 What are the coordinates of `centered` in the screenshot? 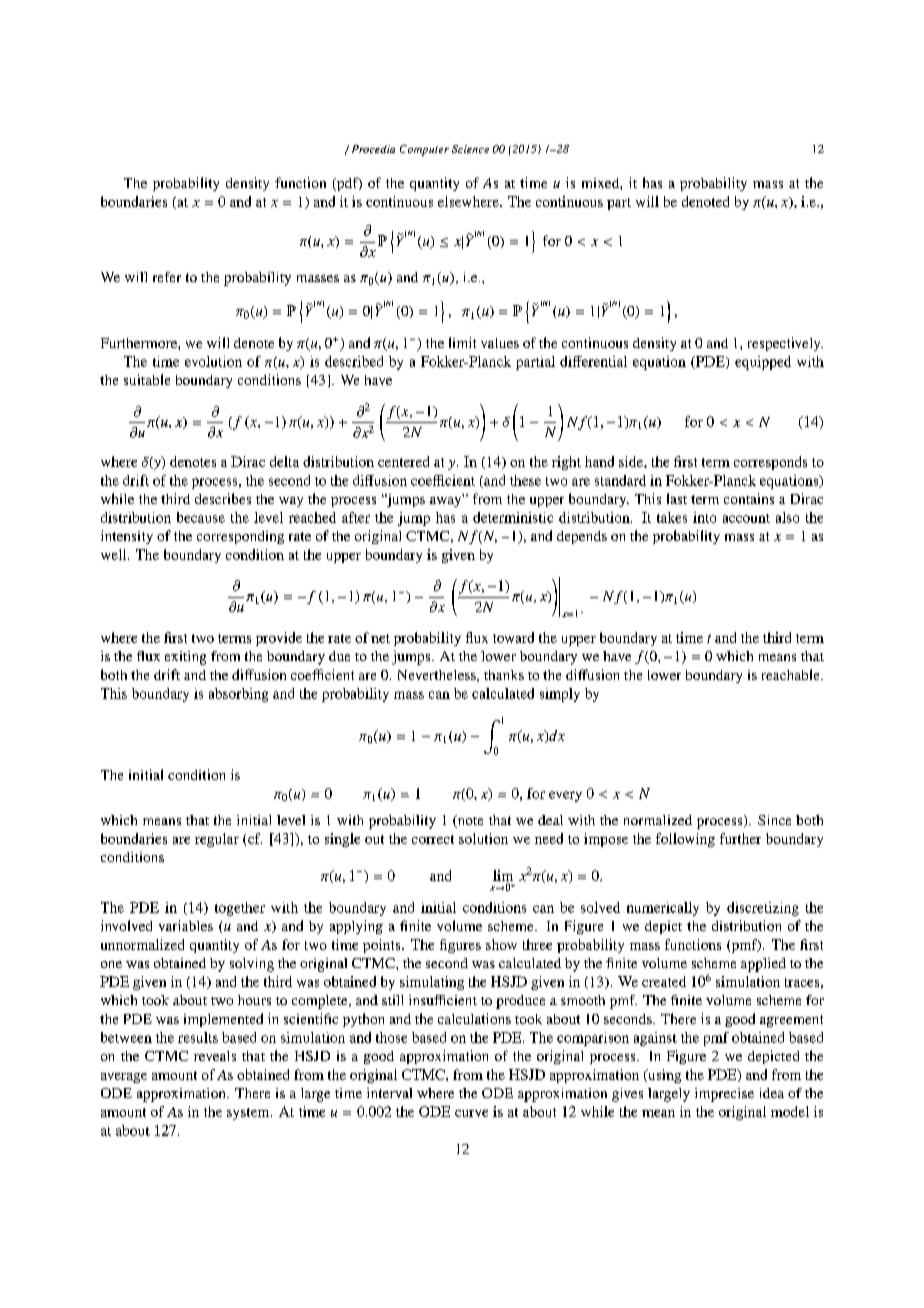 It's located at (403, 461).
